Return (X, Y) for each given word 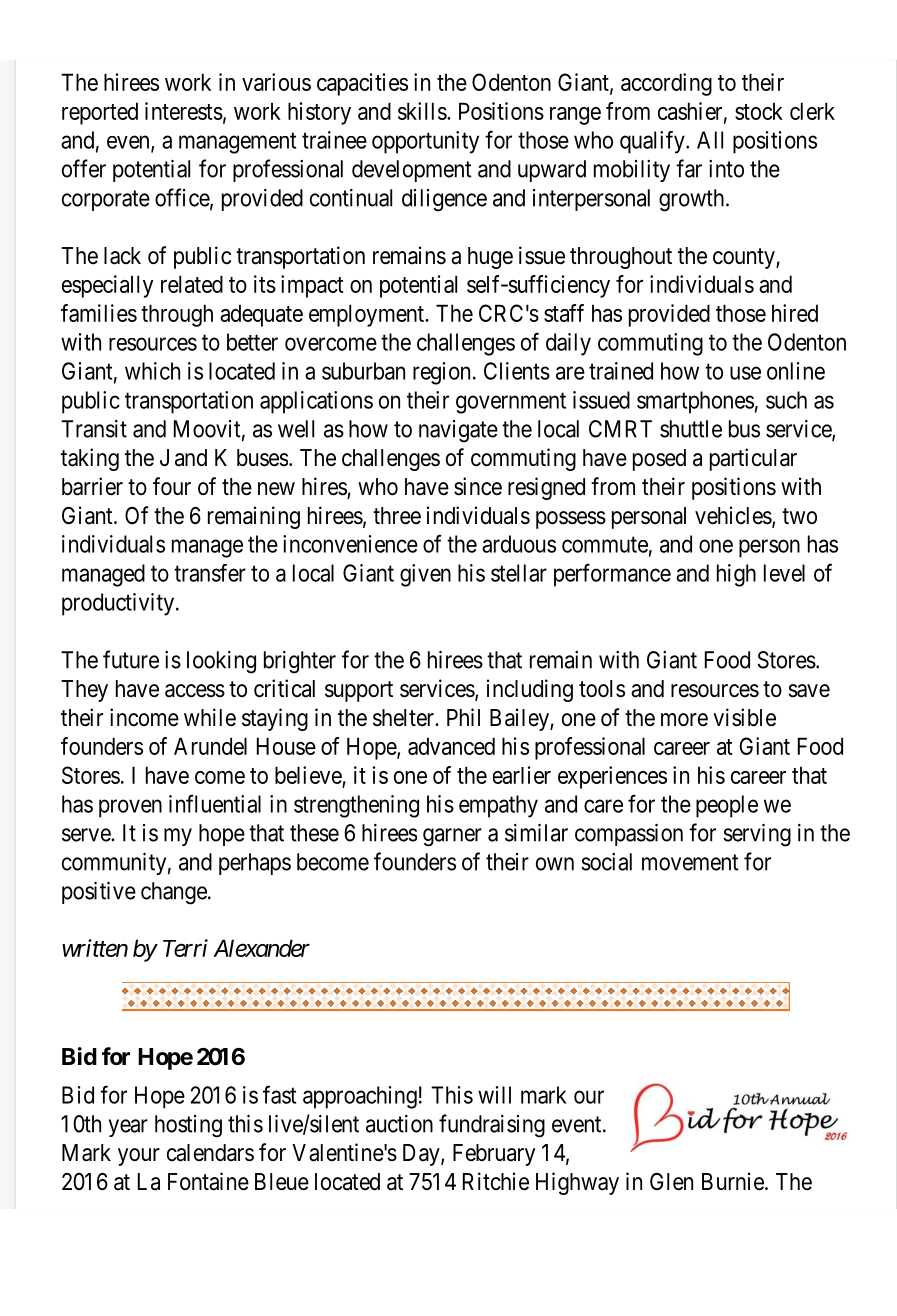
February (494, 1155)
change (174, 893)
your (139, 1157)
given (425, 575)
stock (759, 111)
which (152, 371)
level (784, 573)
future (131, 659)
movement (690, 862)
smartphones (695, 402)
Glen (671, 1182)
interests (184, 111)
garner (452, 837)
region (441, 373)
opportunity (425, 142)
